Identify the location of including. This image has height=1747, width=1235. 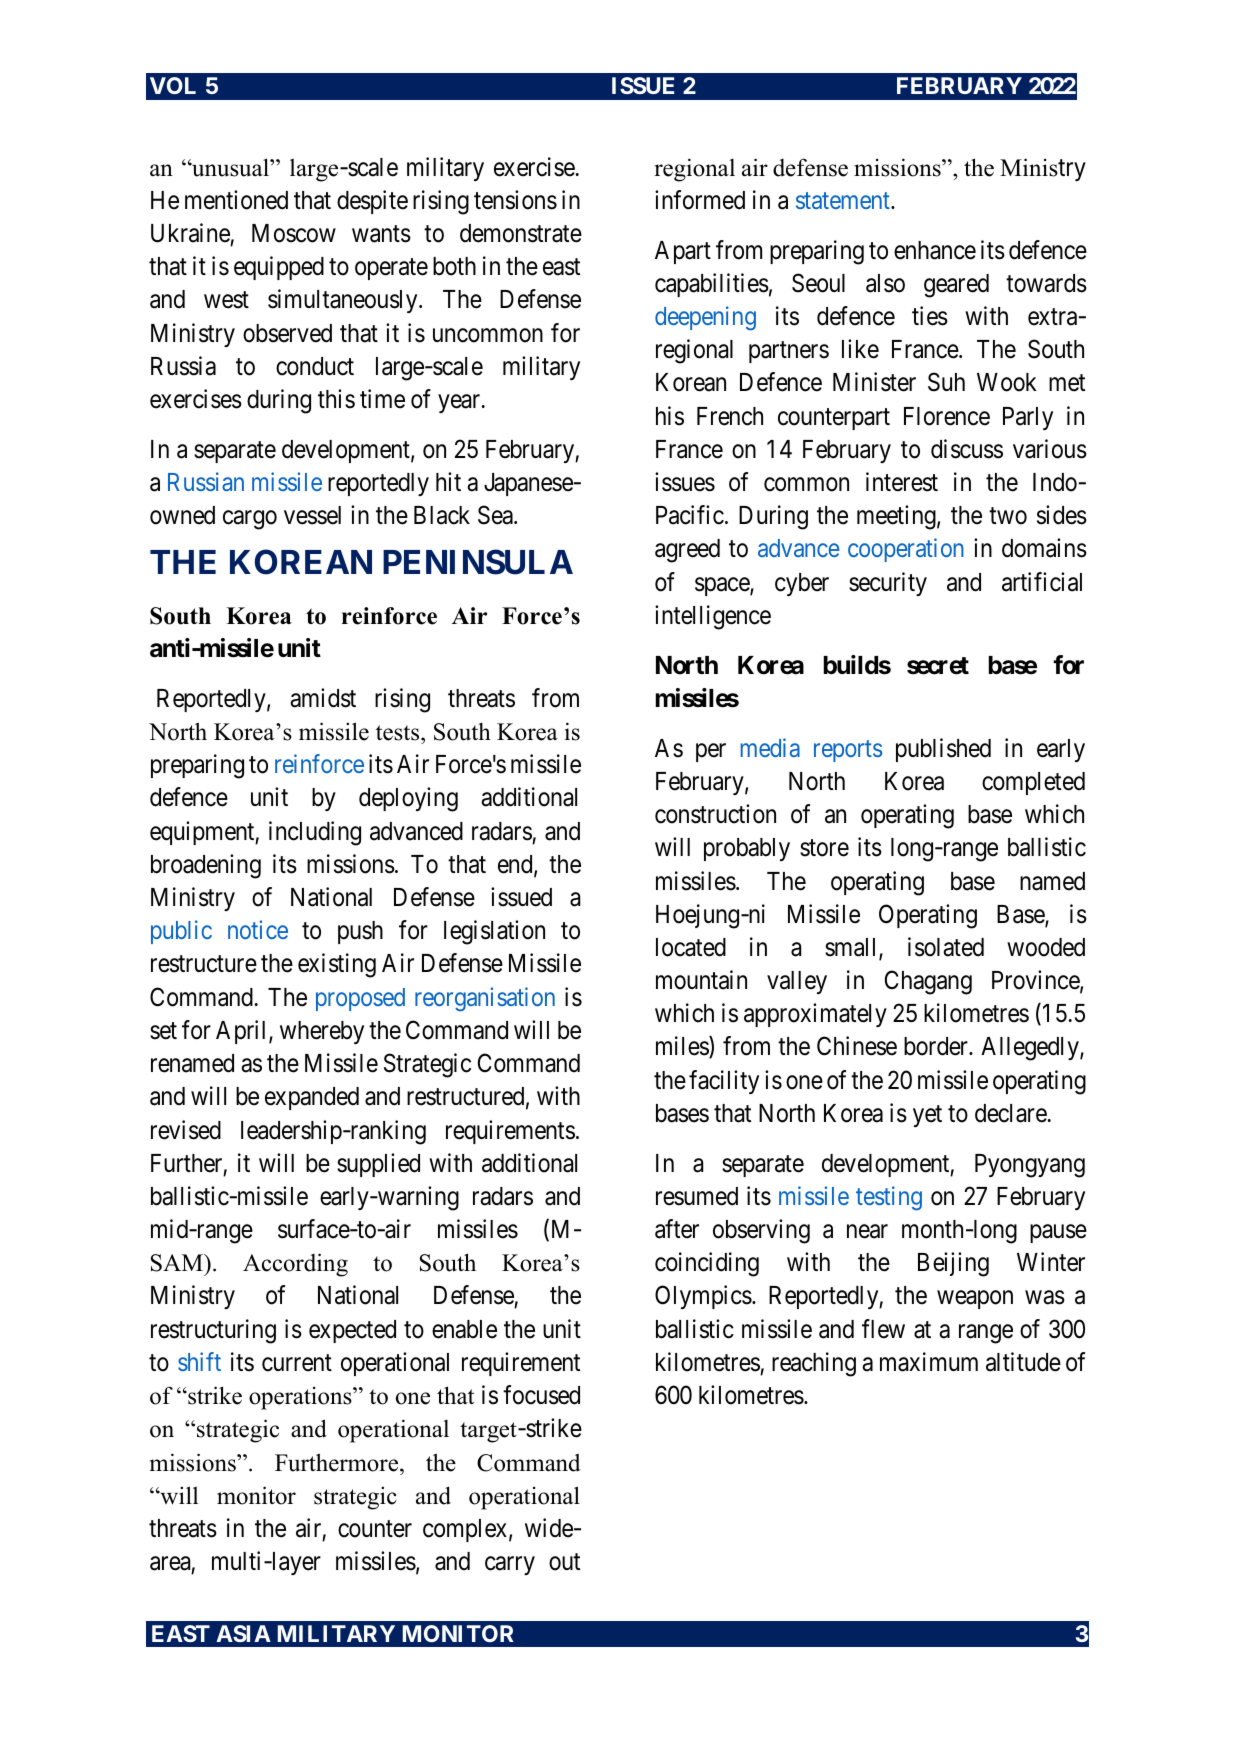
(315, 833).
